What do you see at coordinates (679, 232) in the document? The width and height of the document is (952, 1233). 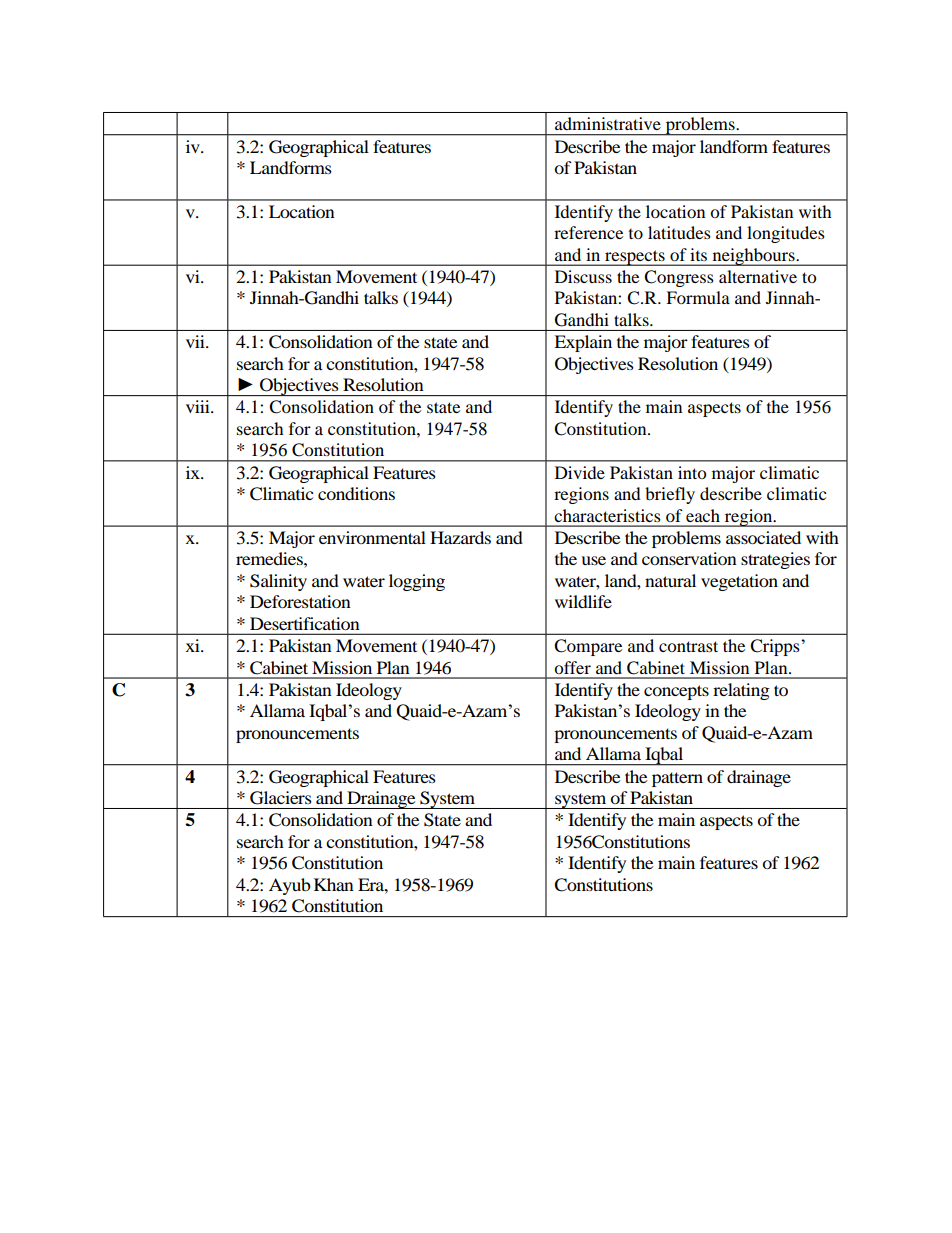 I see `latitudes` at bounding box center [679, 232].
